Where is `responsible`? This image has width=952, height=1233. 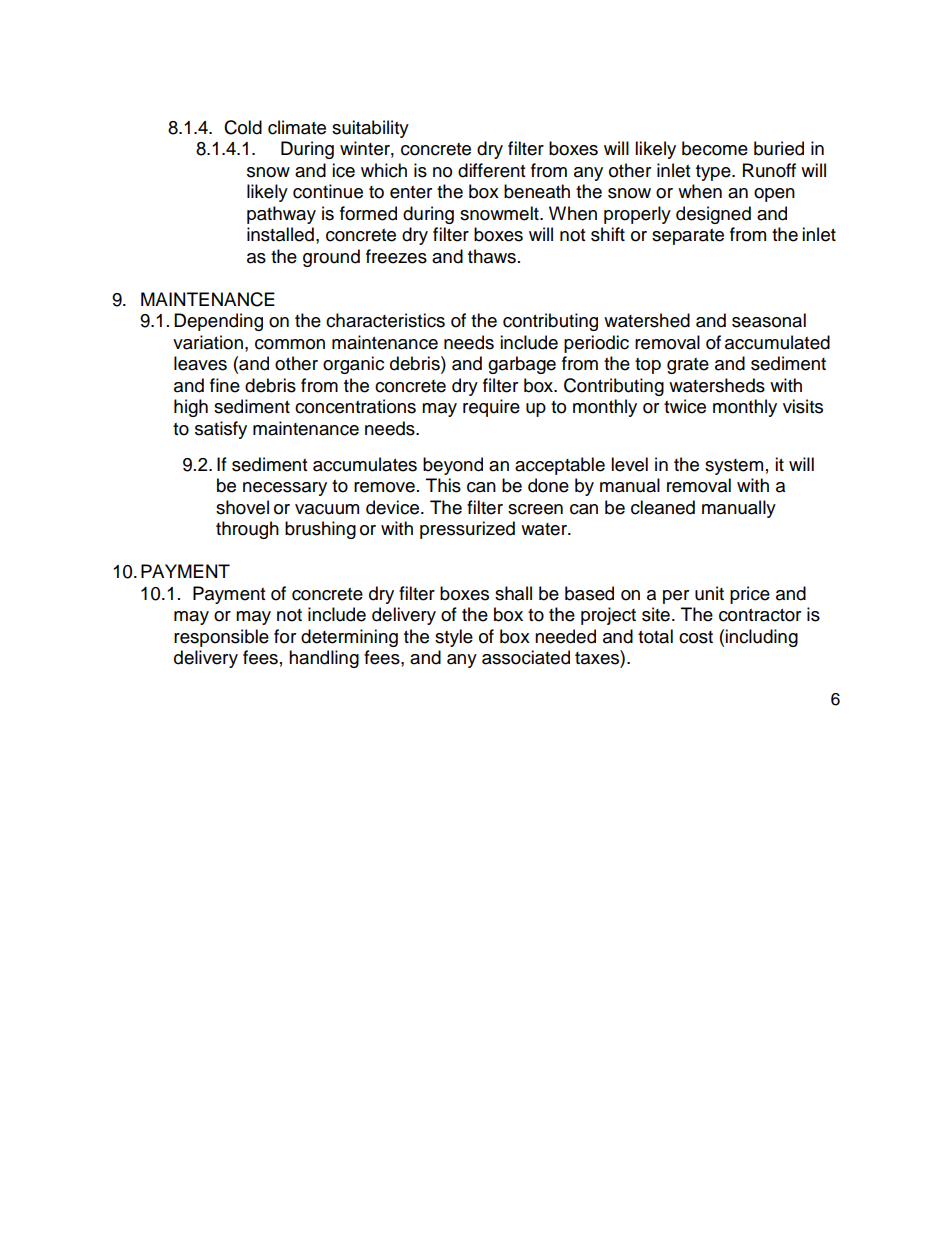
responsible is located at coordinates (221, 638).
